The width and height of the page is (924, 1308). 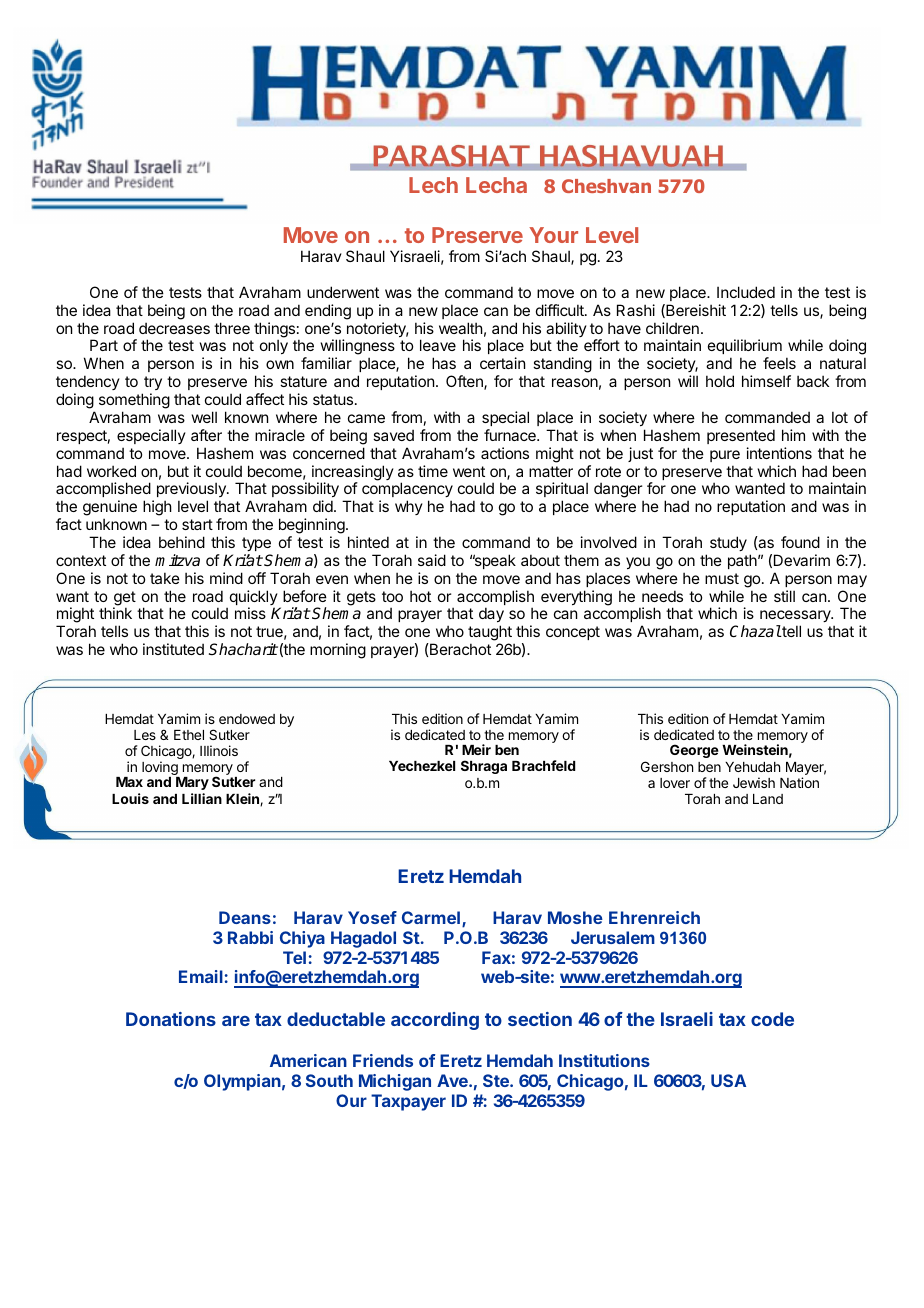 I want to click on Included, so click(x=746, y=292).
